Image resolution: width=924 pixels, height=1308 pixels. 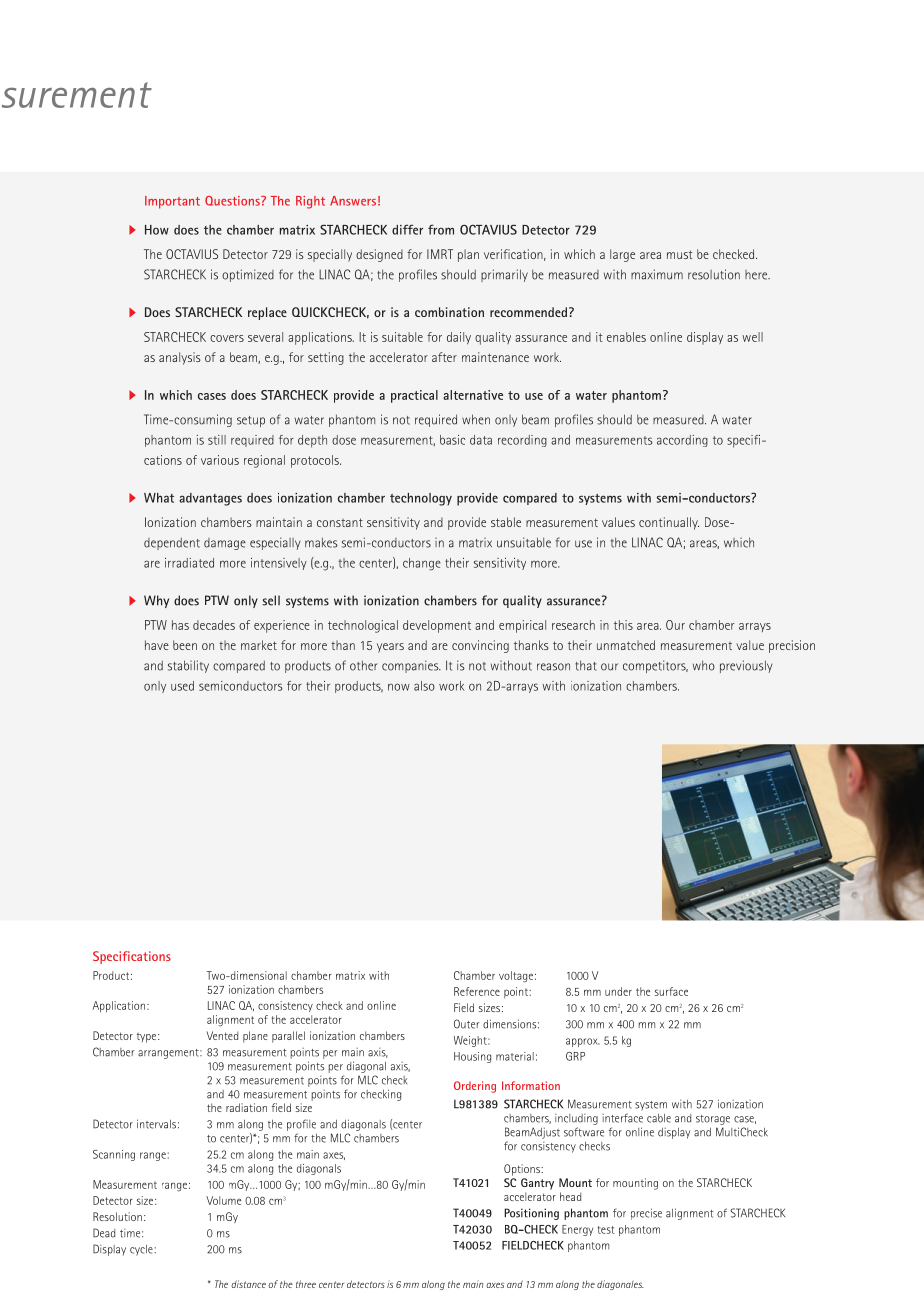 I want to click on advantages, so click(x=210, y=499).
